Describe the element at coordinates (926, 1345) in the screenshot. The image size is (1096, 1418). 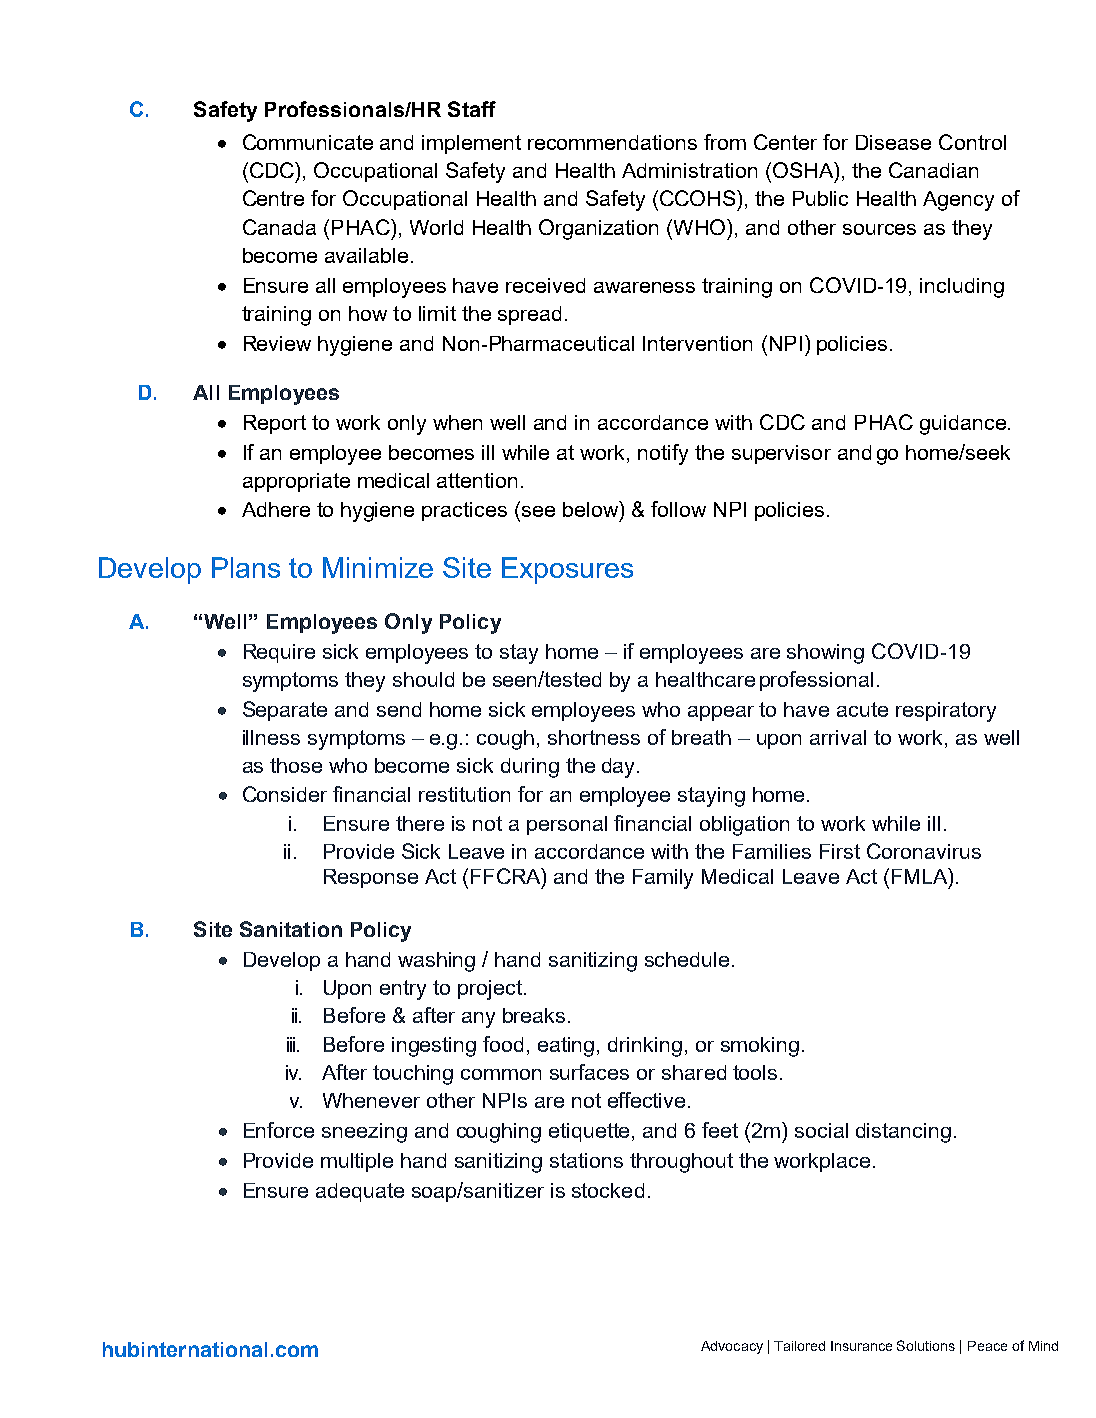
I see `Solutions` at that location.
